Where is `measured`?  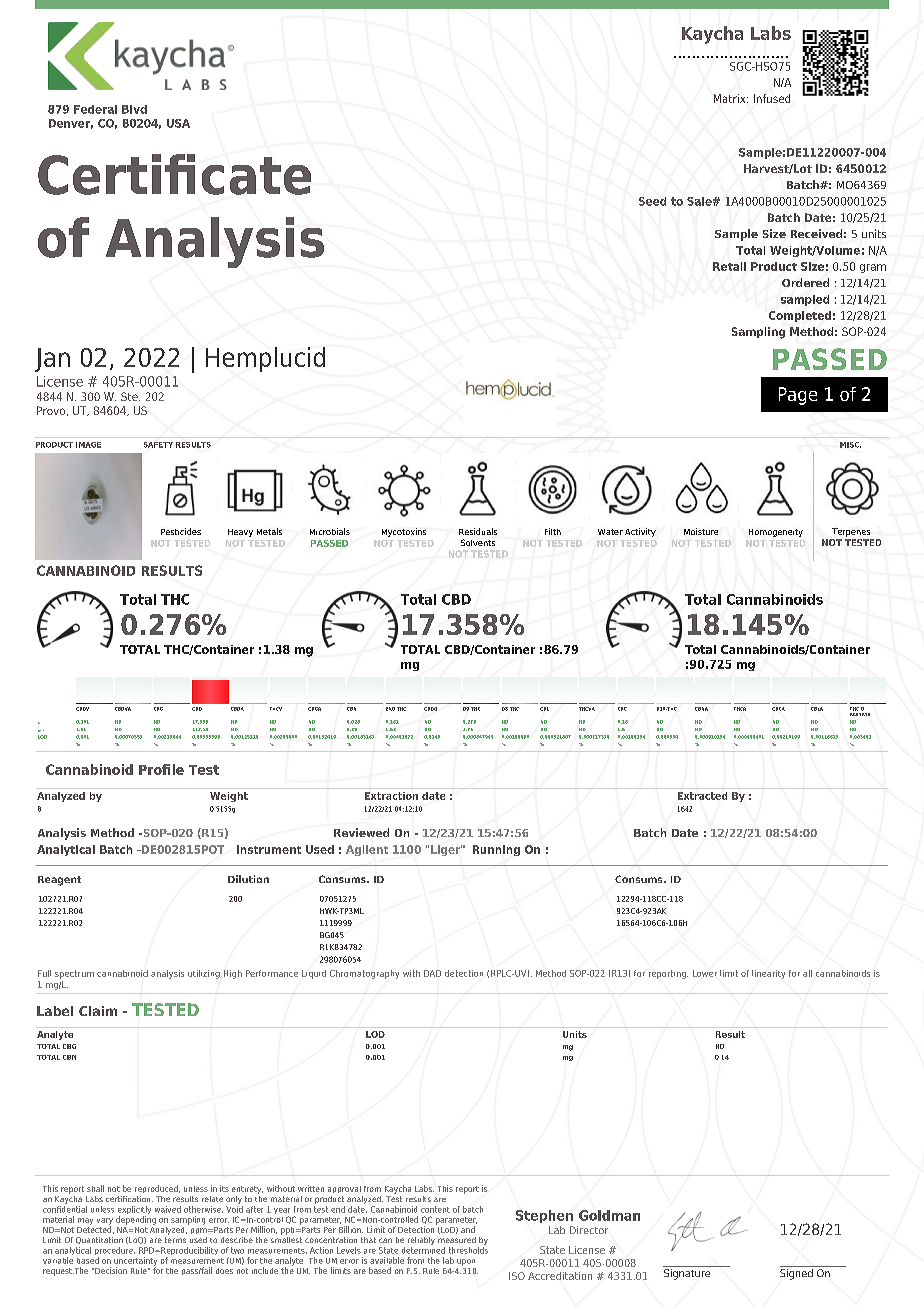
measured is located at coordinates (457, 1240).
